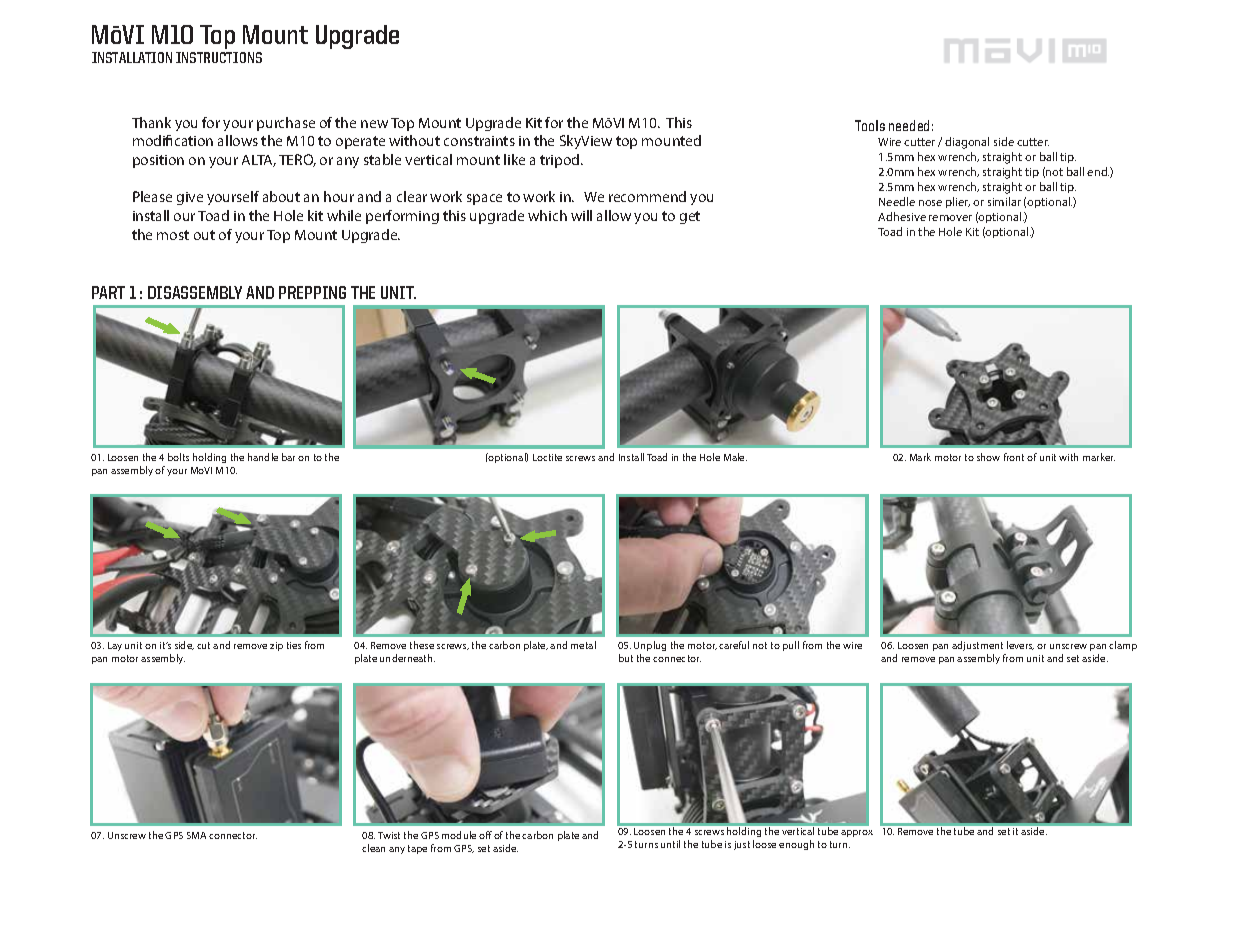 The image size is (1233, 952). Describe the element at coordinates (479, 141) in the screenshot. I see `constraints` at that location.
